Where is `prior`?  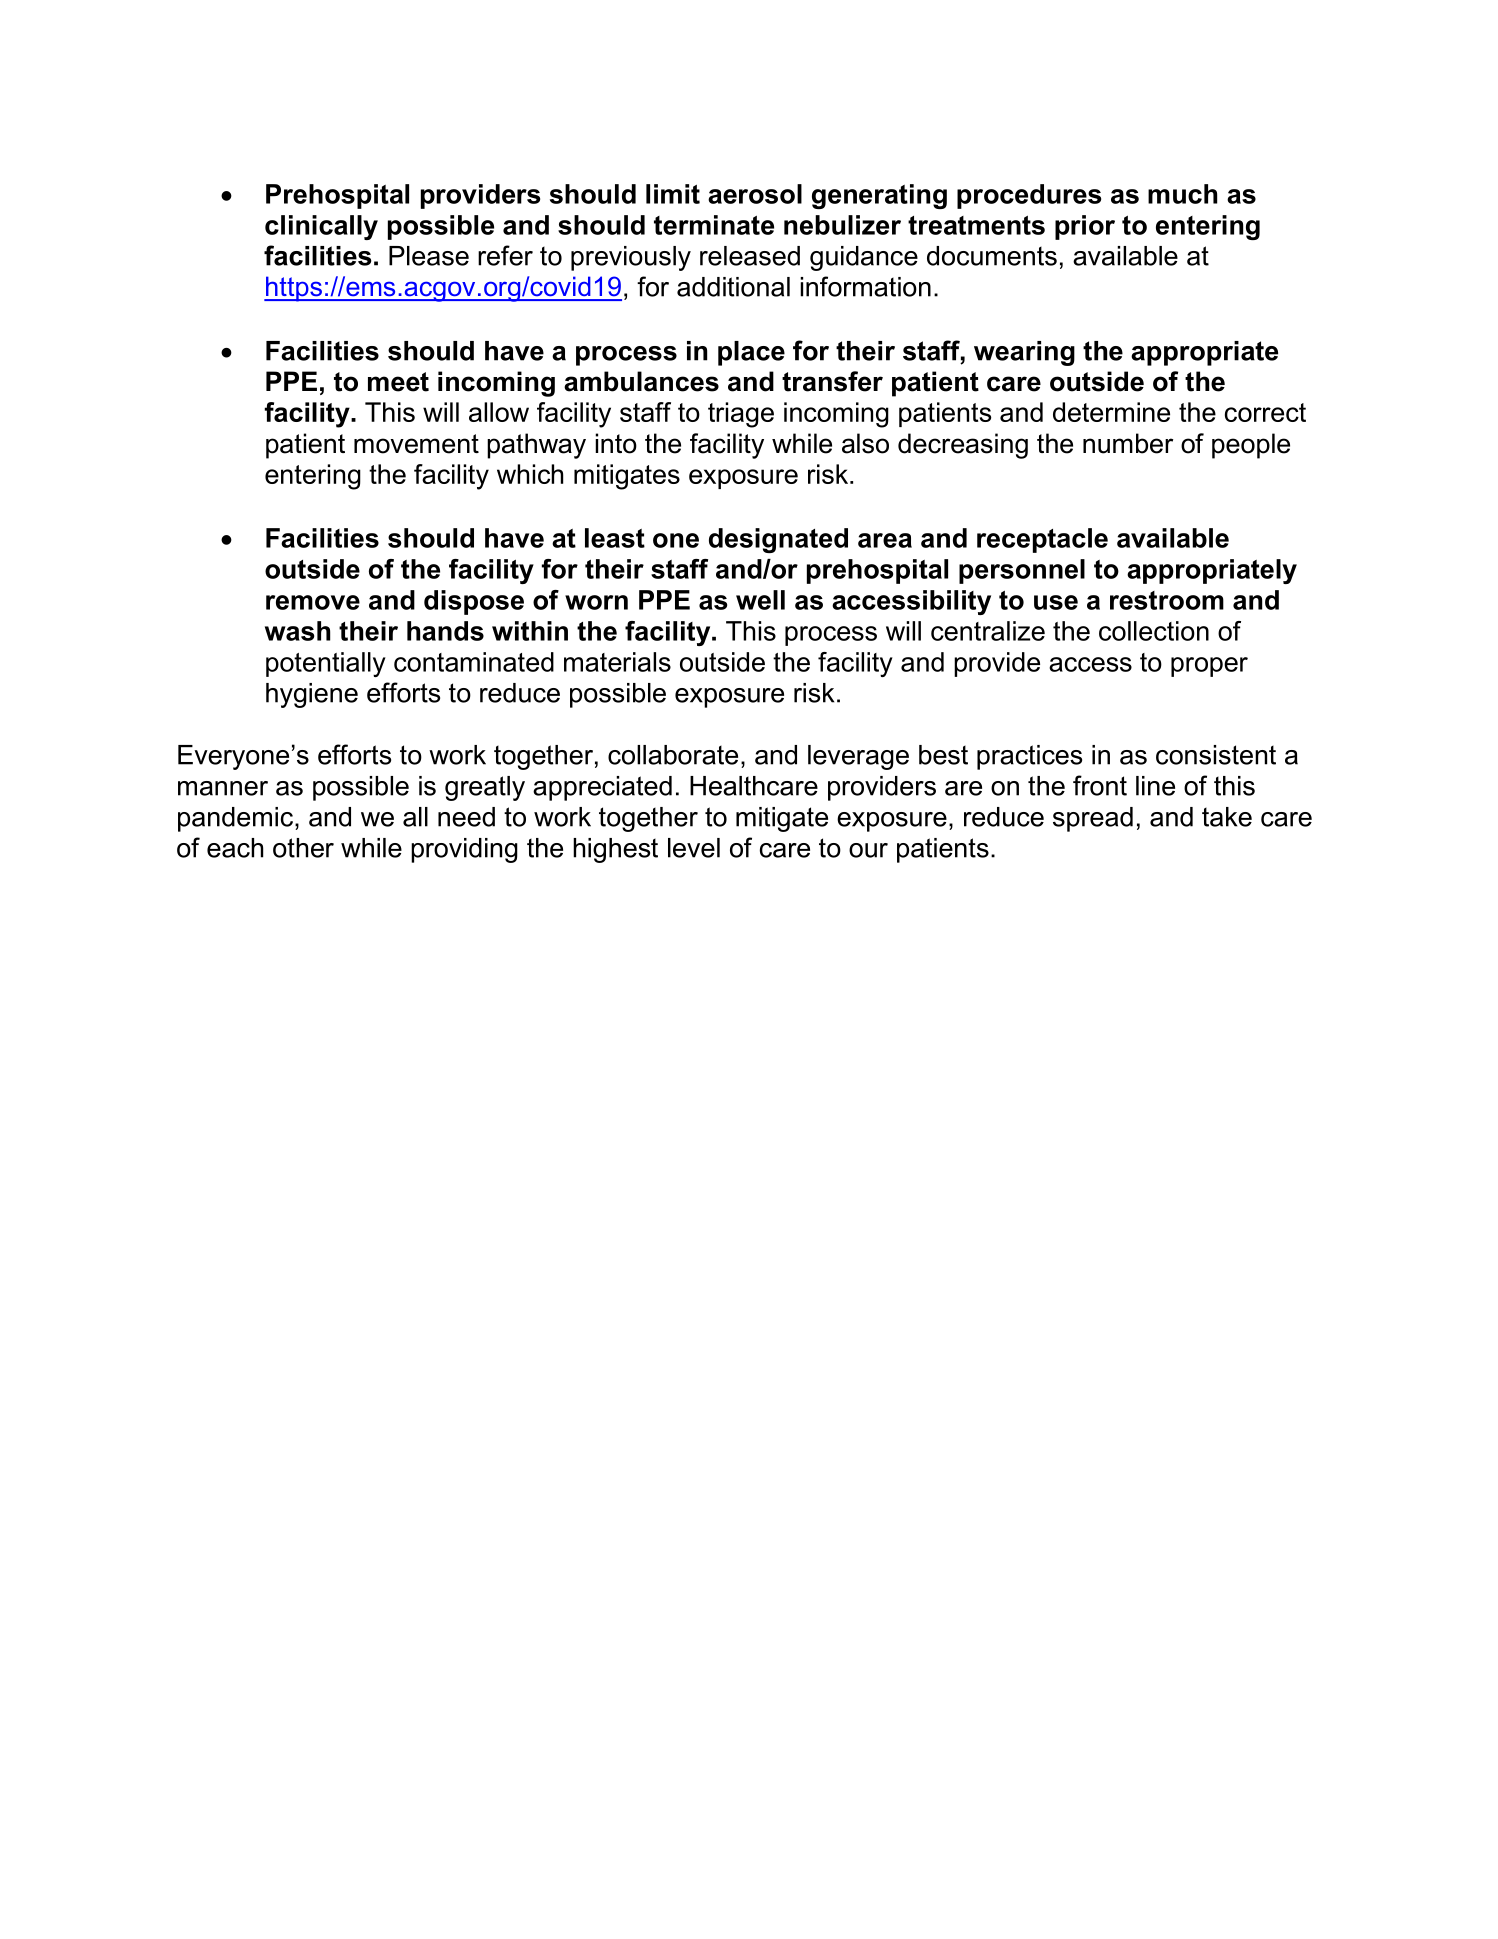
prior is located at coordinates (1085, 227).
